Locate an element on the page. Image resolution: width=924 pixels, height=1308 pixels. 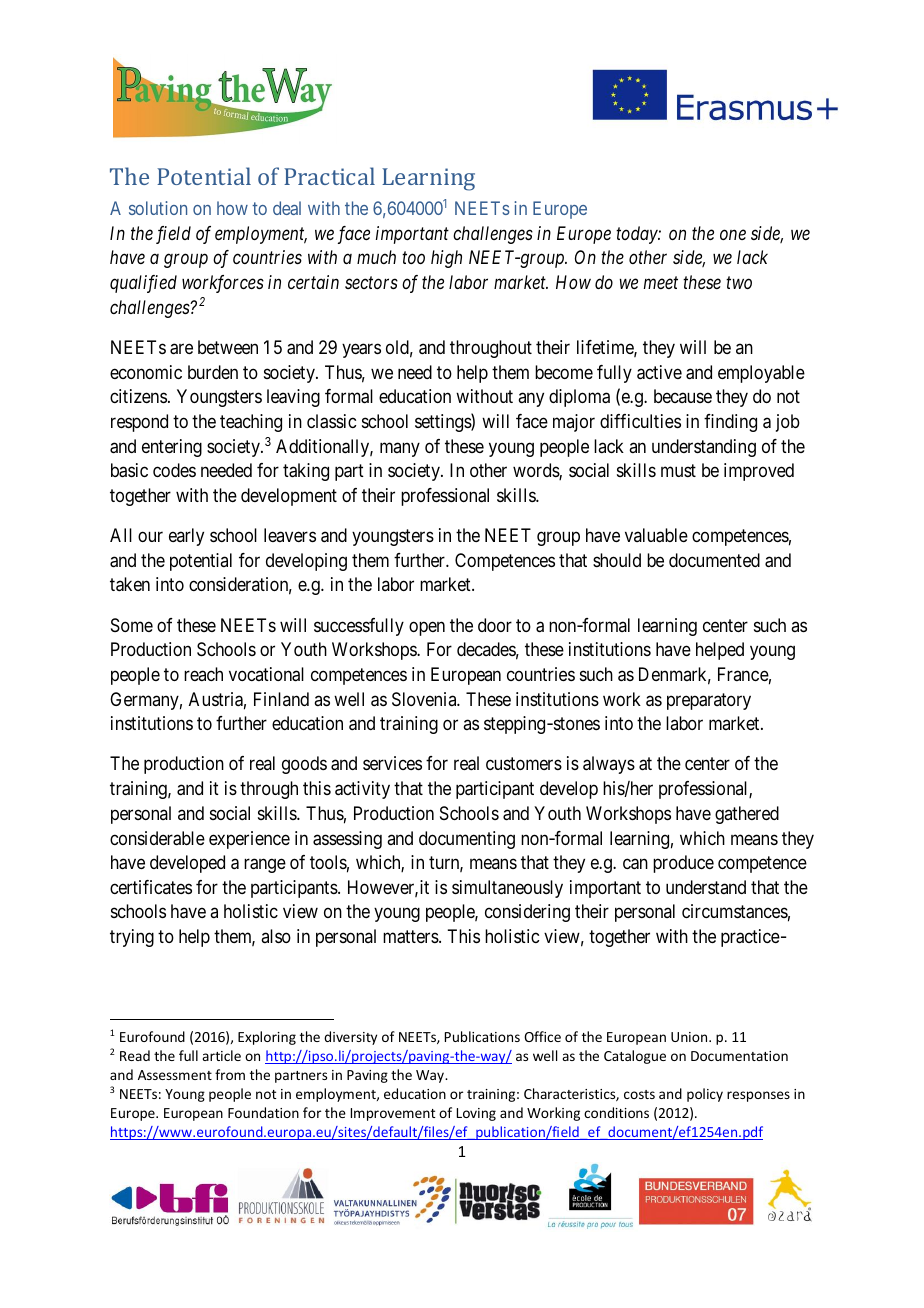
reach is located at coordinates (203, 674).
